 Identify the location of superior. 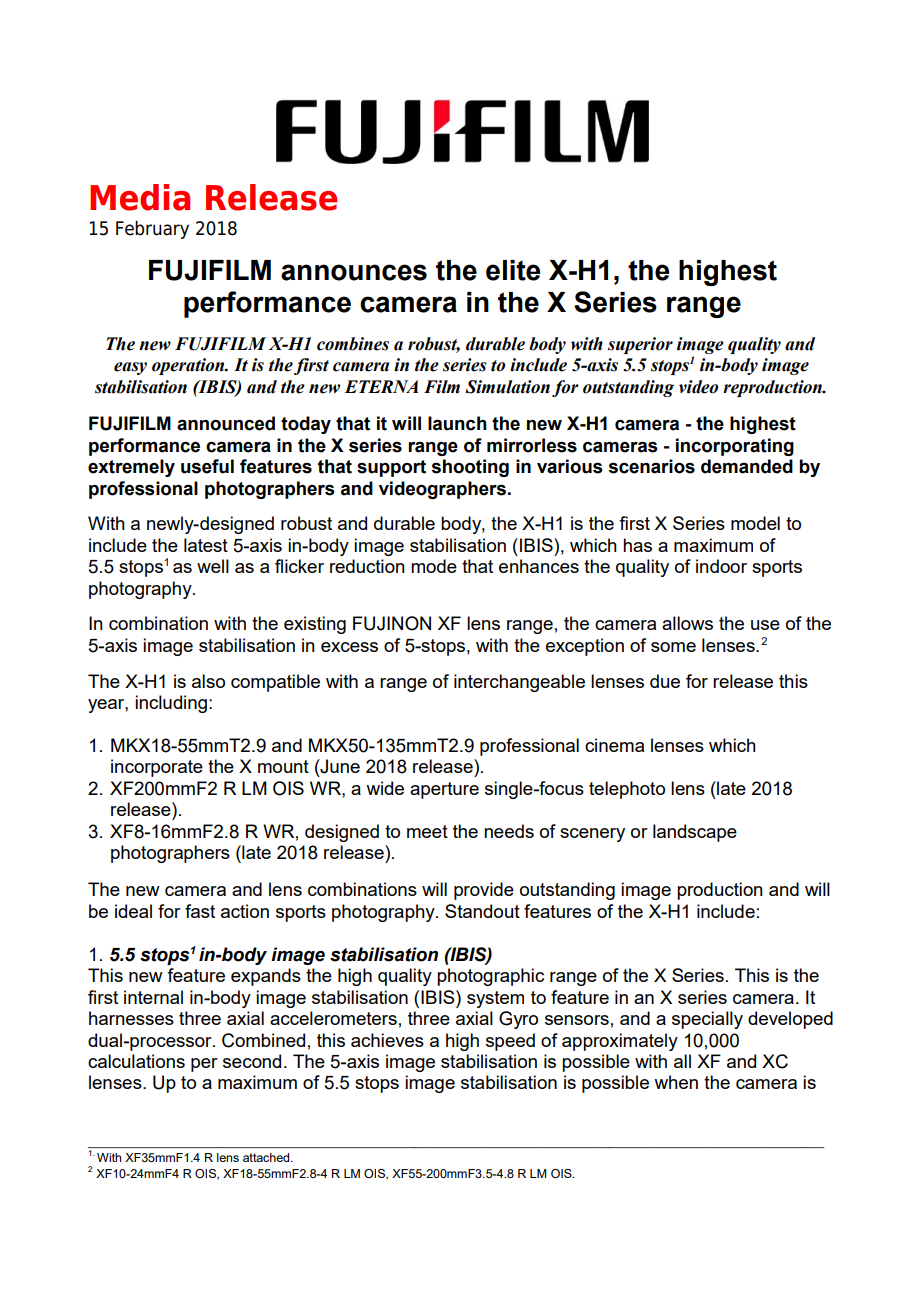
(640, 345).
